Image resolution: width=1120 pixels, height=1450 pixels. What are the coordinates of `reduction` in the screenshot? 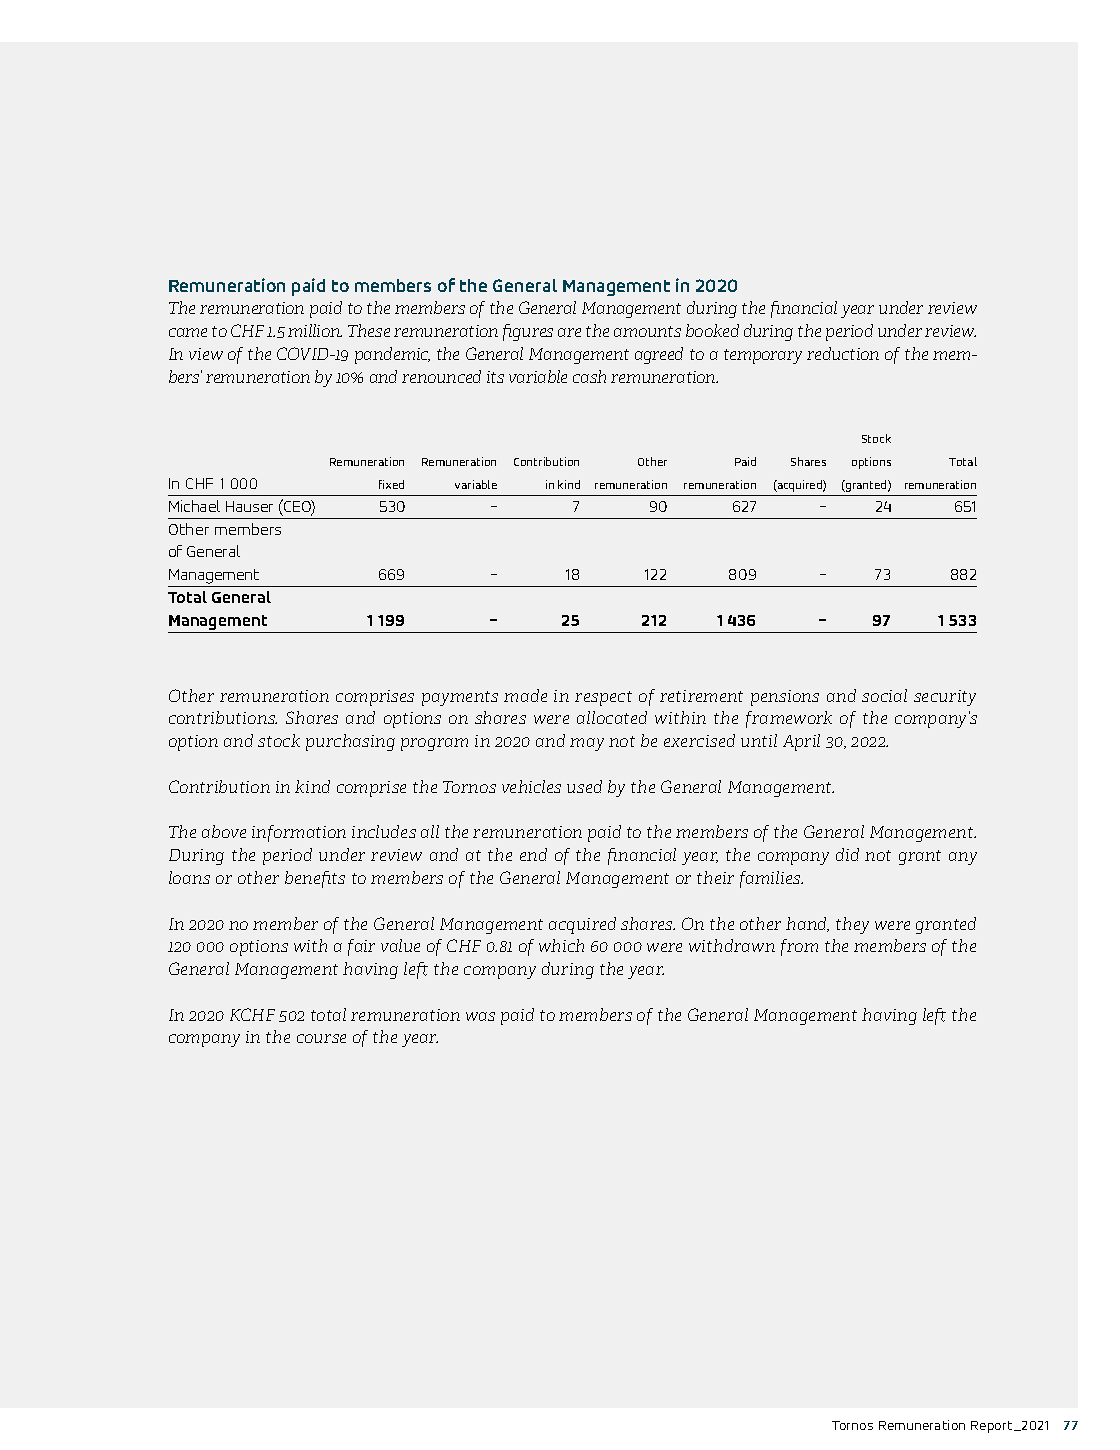 It's located at (843, 353).
